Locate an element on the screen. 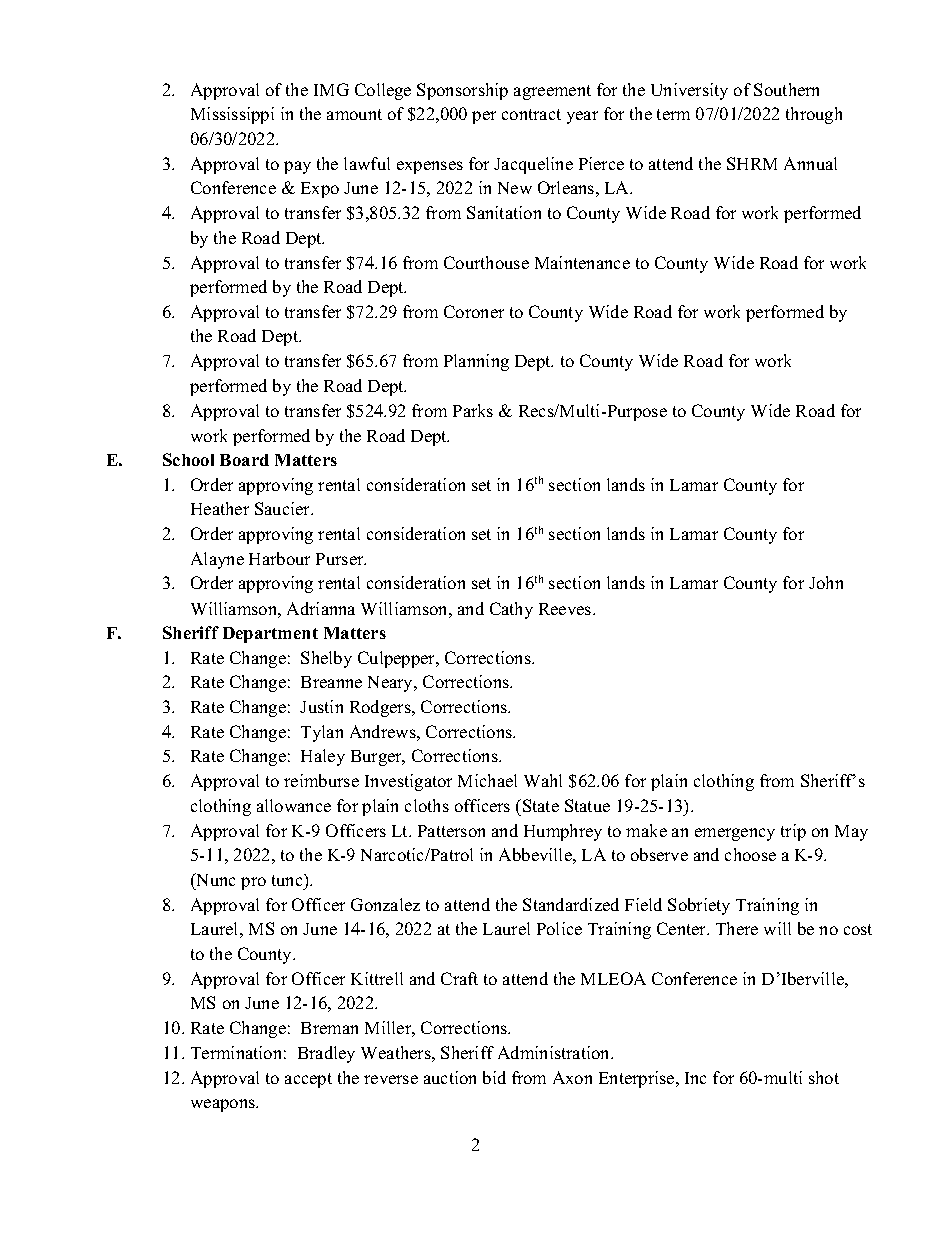 This screenshot has width=952, height=1233. Parks is located at coordinates (473, 410).
